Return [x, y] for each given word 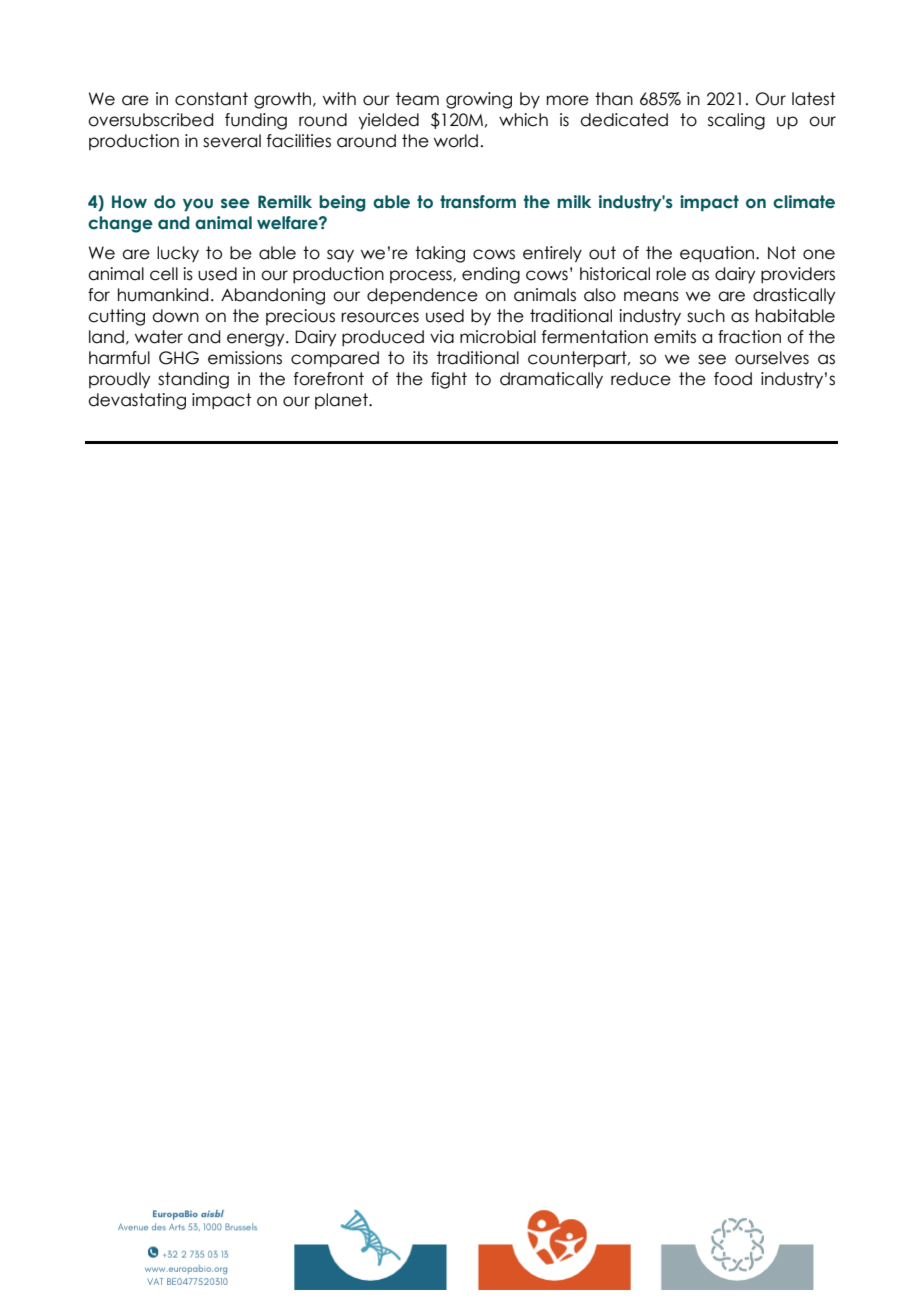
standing [193, 380]
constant [211, 99]
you [198, 205]
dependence [422, 296]
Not [782, 253]
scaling [736, 121]
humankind [163, 295]
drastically [794, 296]
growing [479, 100]
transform [478, 202]
